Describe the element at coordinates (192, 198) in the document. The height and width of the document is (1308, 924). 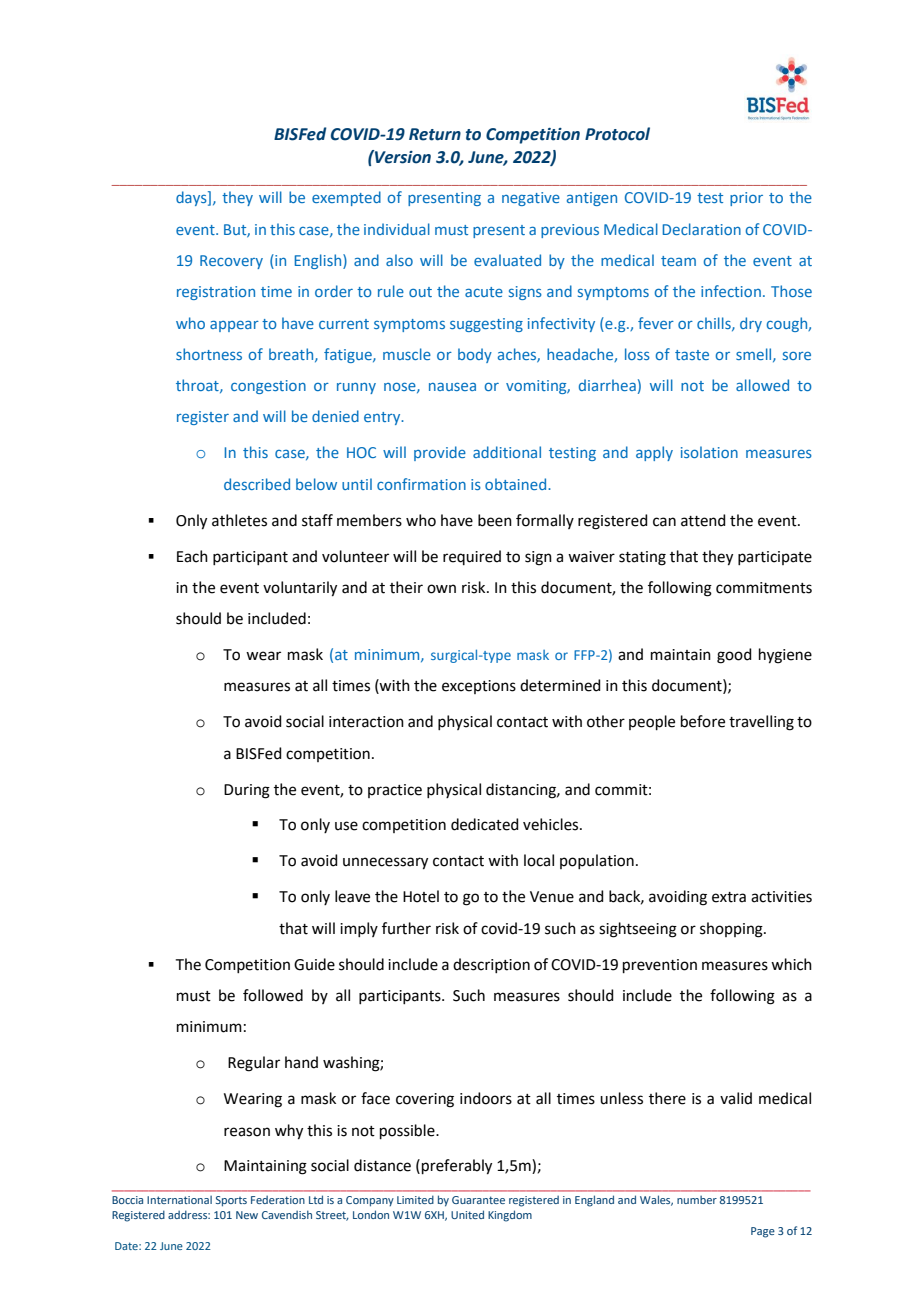
I see `days` at that location.
